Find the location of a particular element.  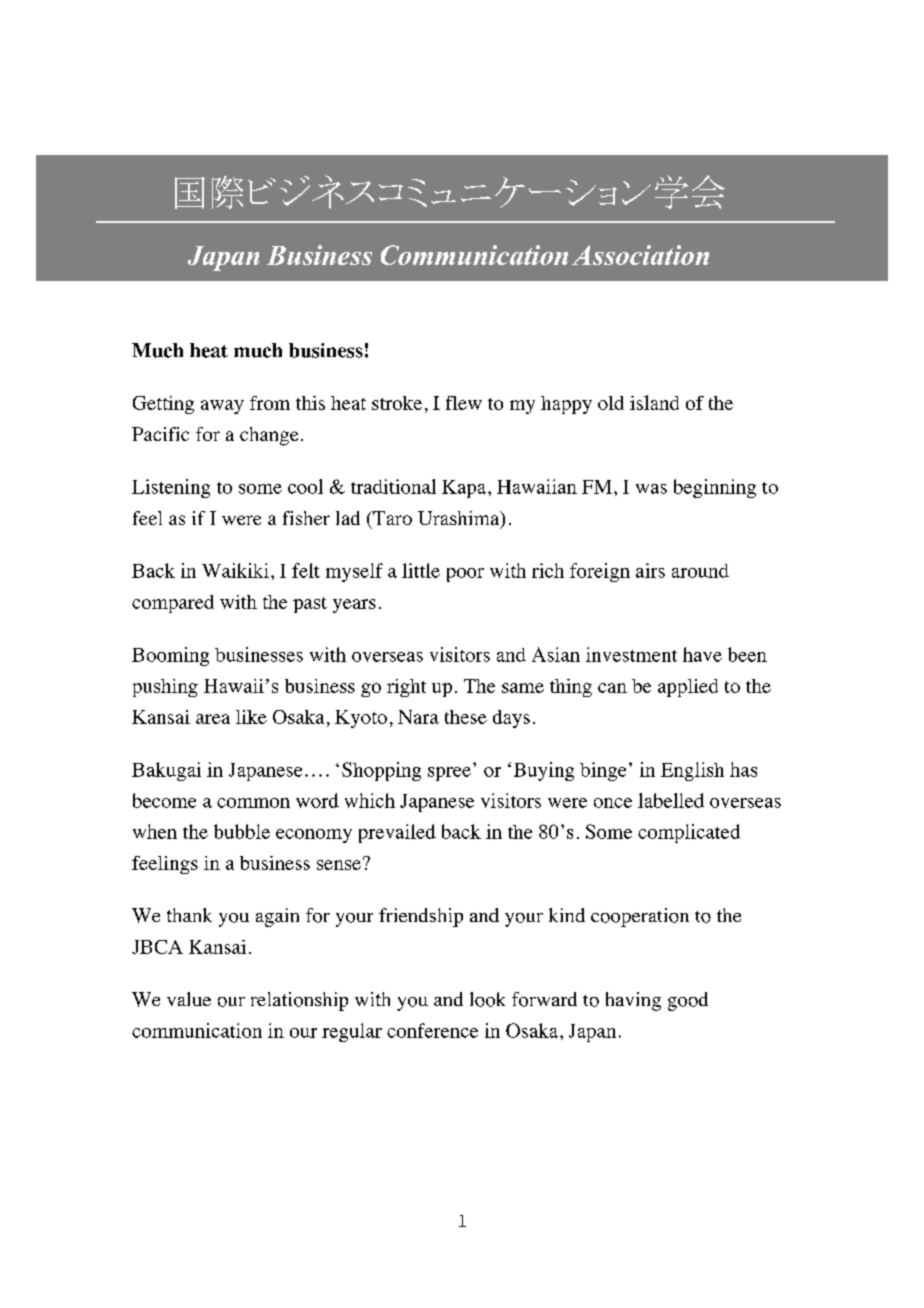

area is located at coordinates (213, 719).
